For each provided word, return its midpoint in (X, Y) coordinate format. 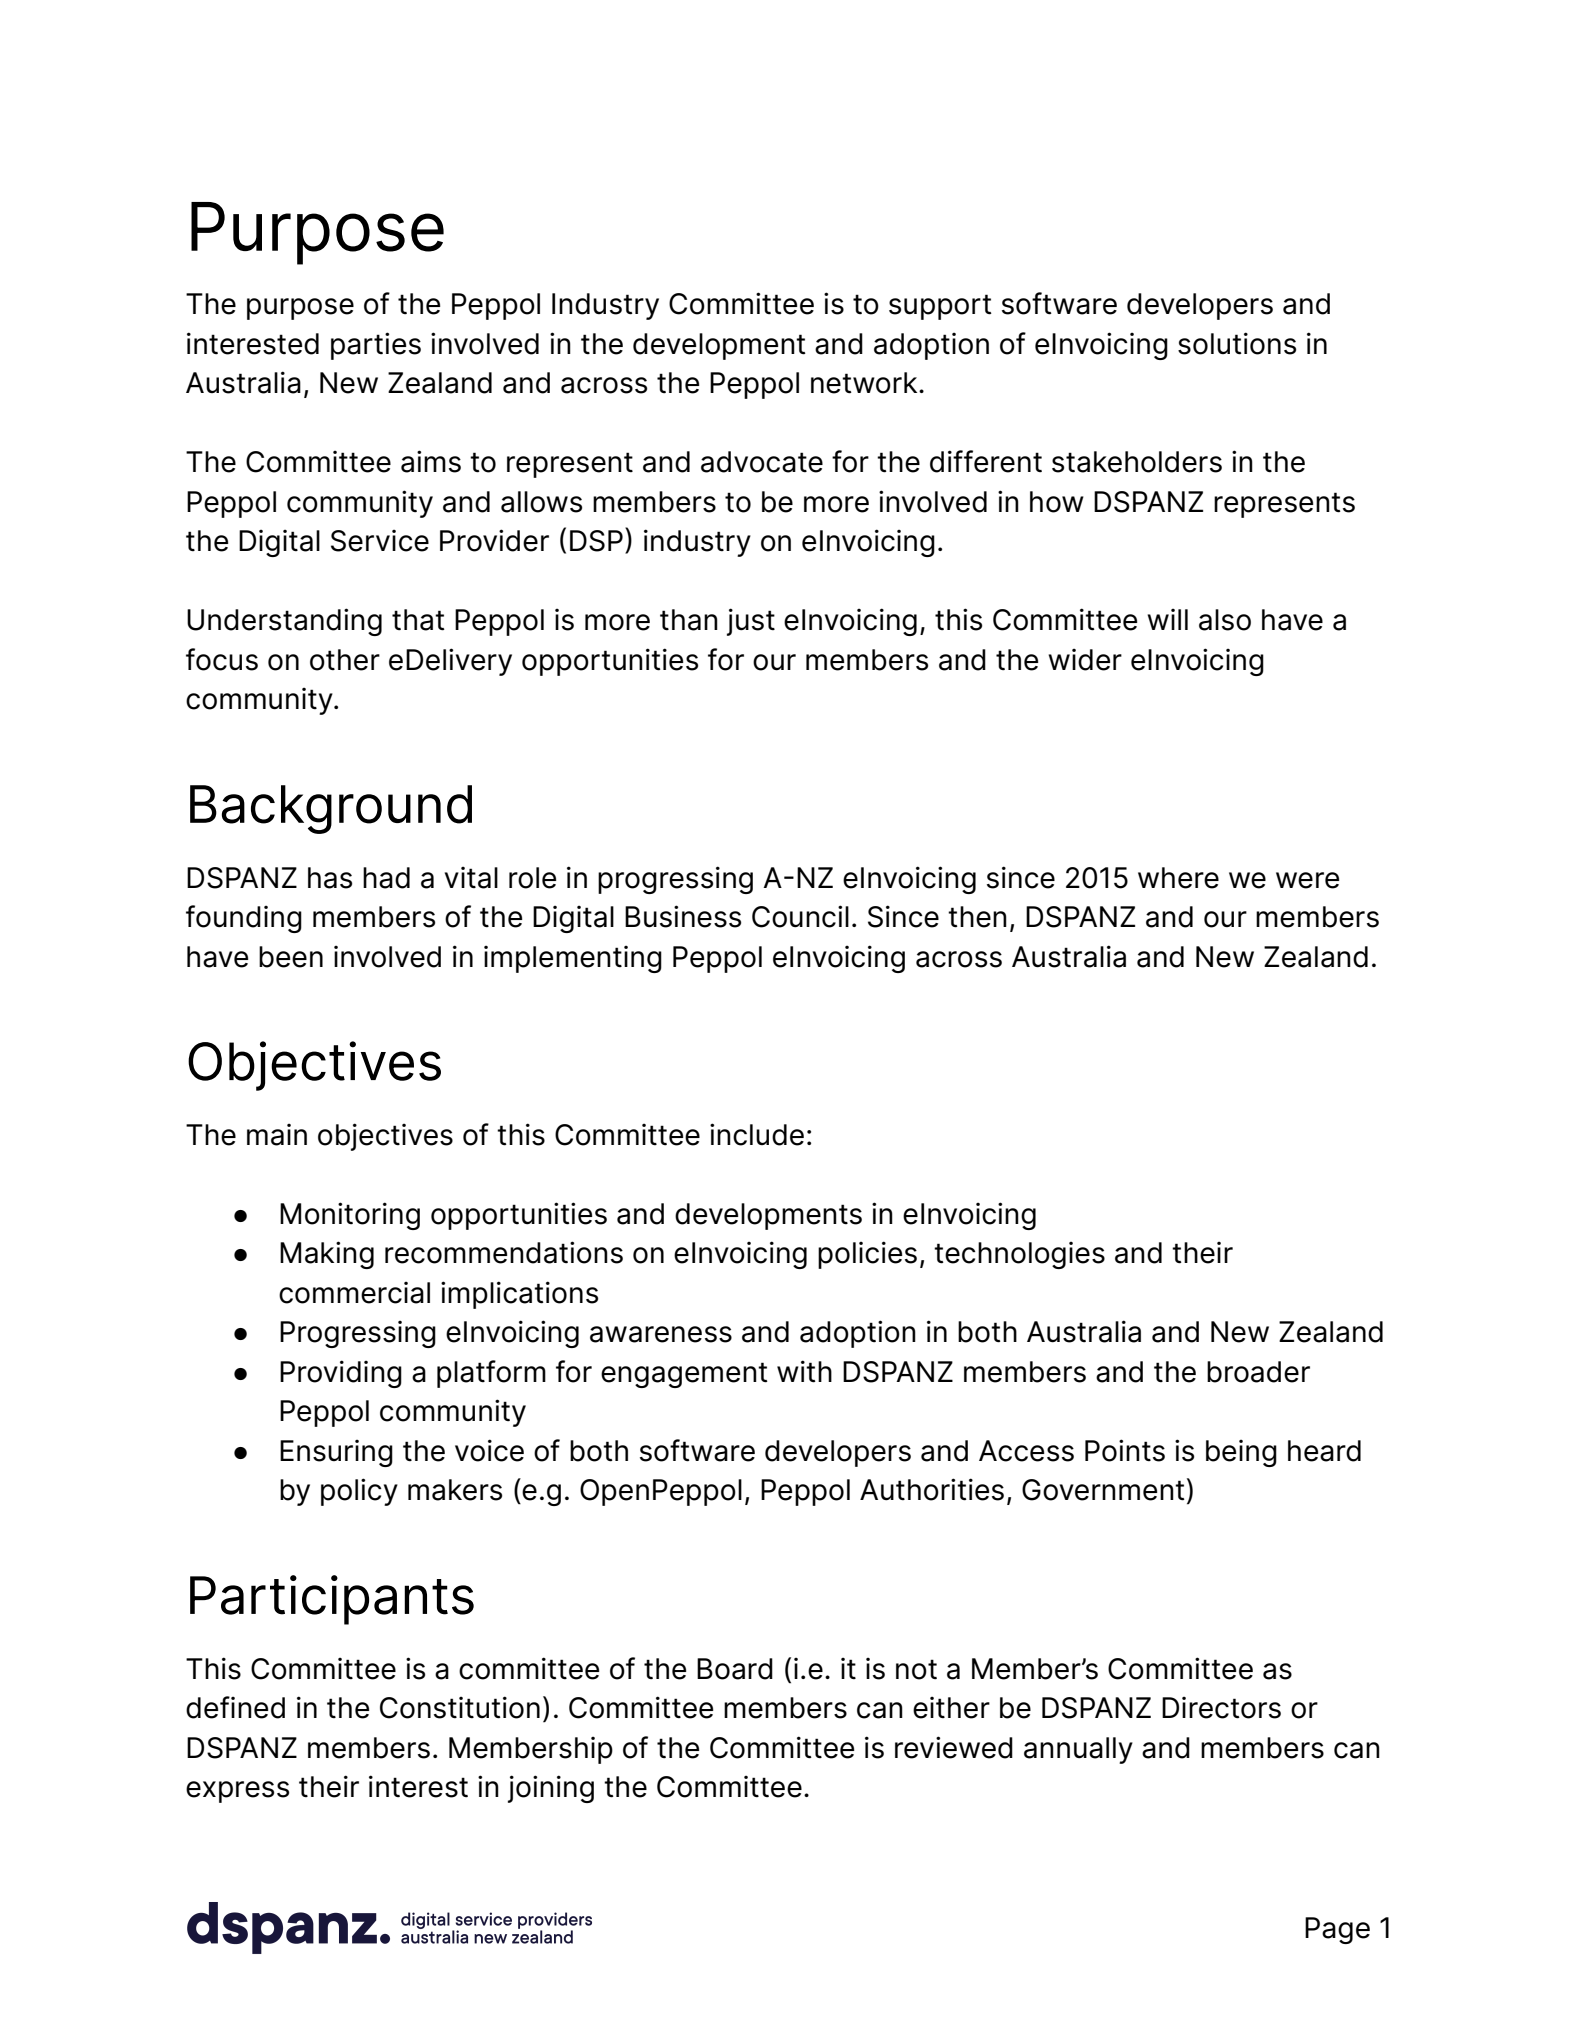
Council (800, 916)
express (237, 1792)
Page (1337, 1930)
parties (376, 346)
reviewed (954, 1747)
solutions (1237, 343)
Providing (341, 1374)
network (865, 383)
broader (1258, 1372)
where (1178, 878)
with (804, 1371)
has (330, 878)
